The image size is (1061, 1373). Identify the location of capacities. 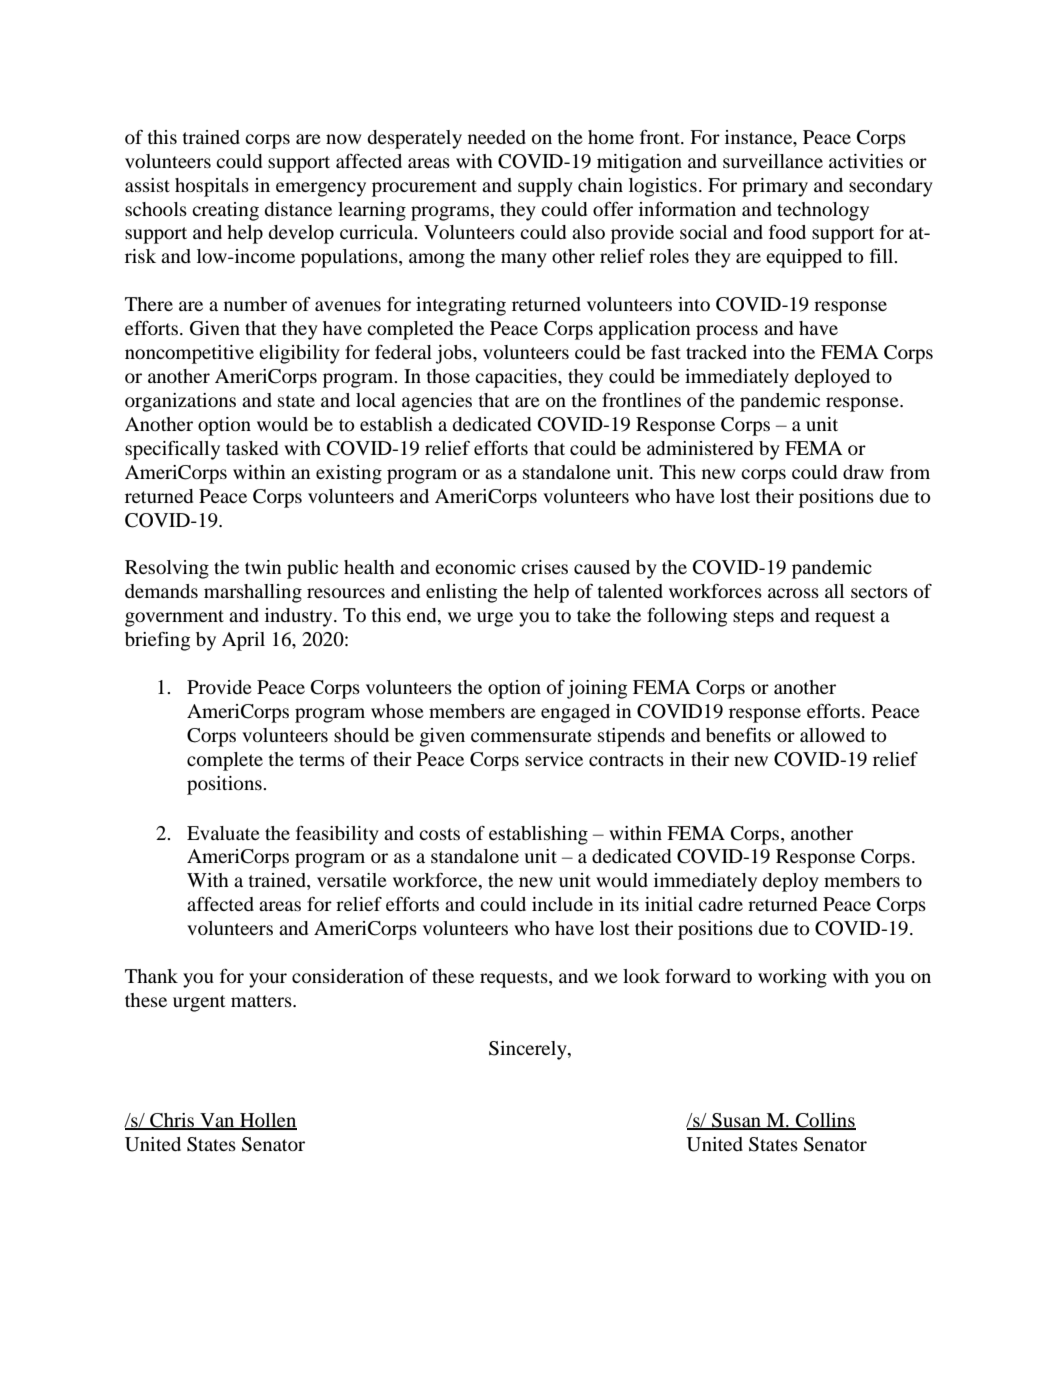
(517, 378).
